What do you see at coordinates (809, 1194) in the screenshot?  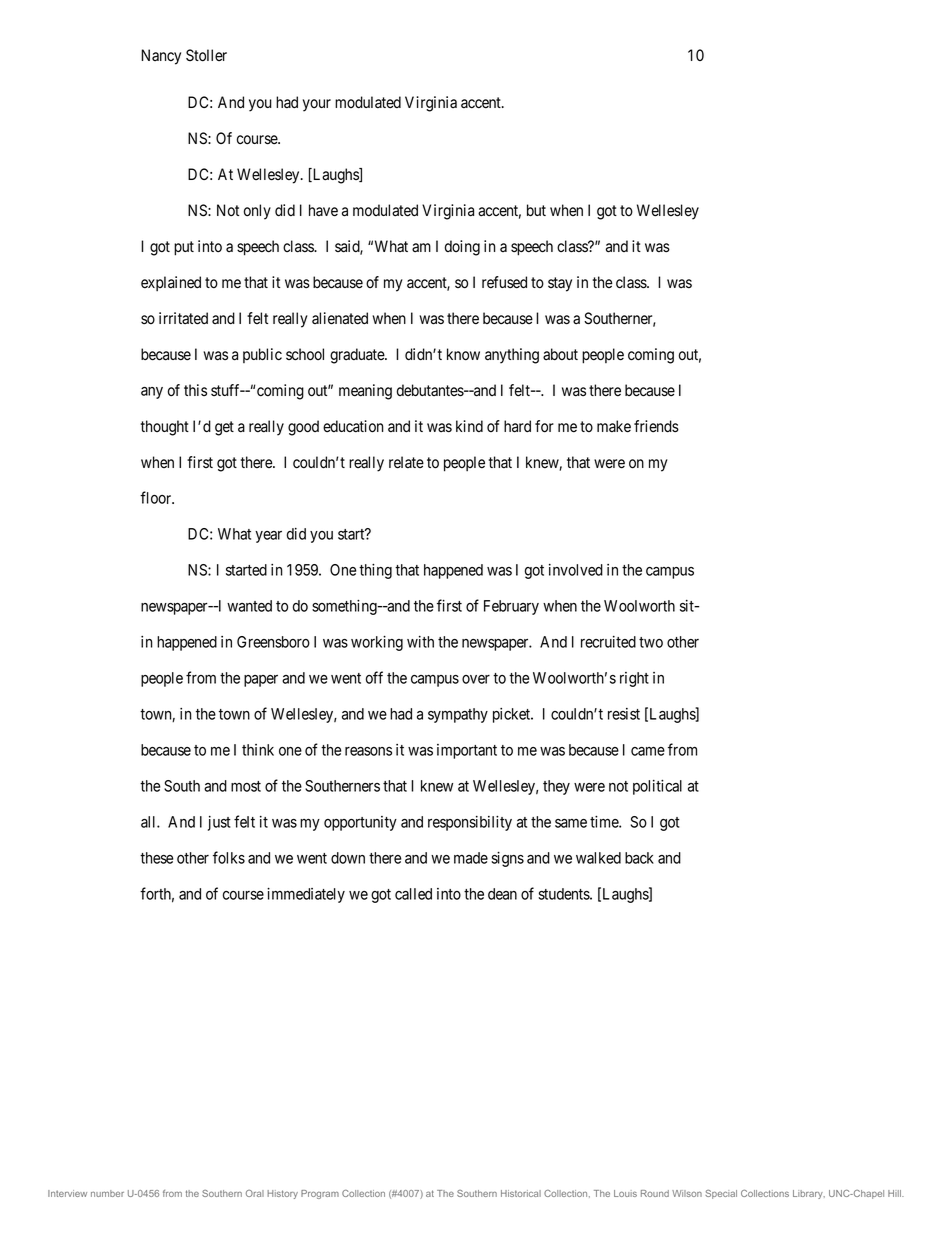 I see `Library` at bounding box center [809, 1194].
